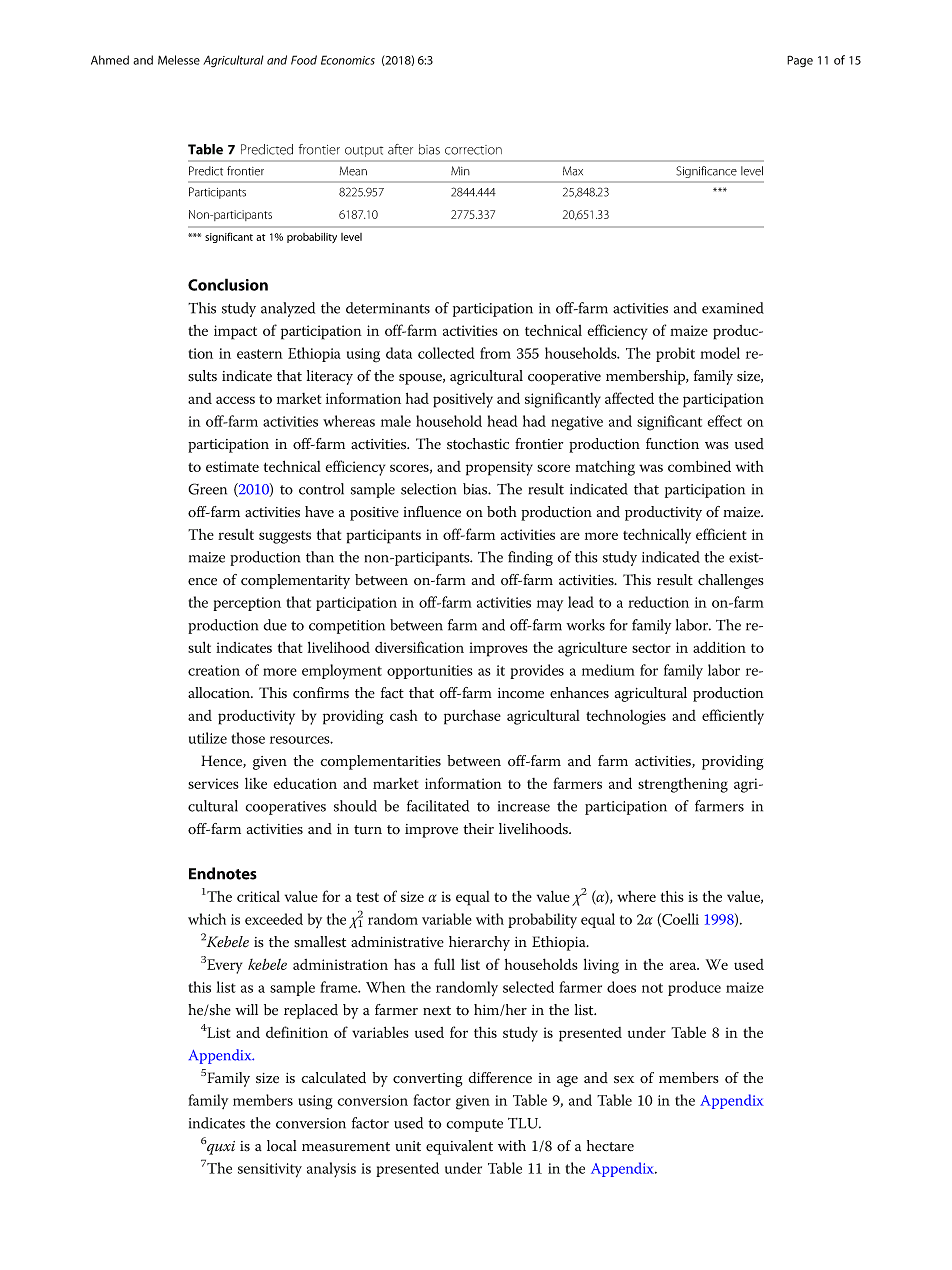  What do you see at coordinates (110, 60) in the image?
I see `Ahmed` at bounding box center [110, 60].
